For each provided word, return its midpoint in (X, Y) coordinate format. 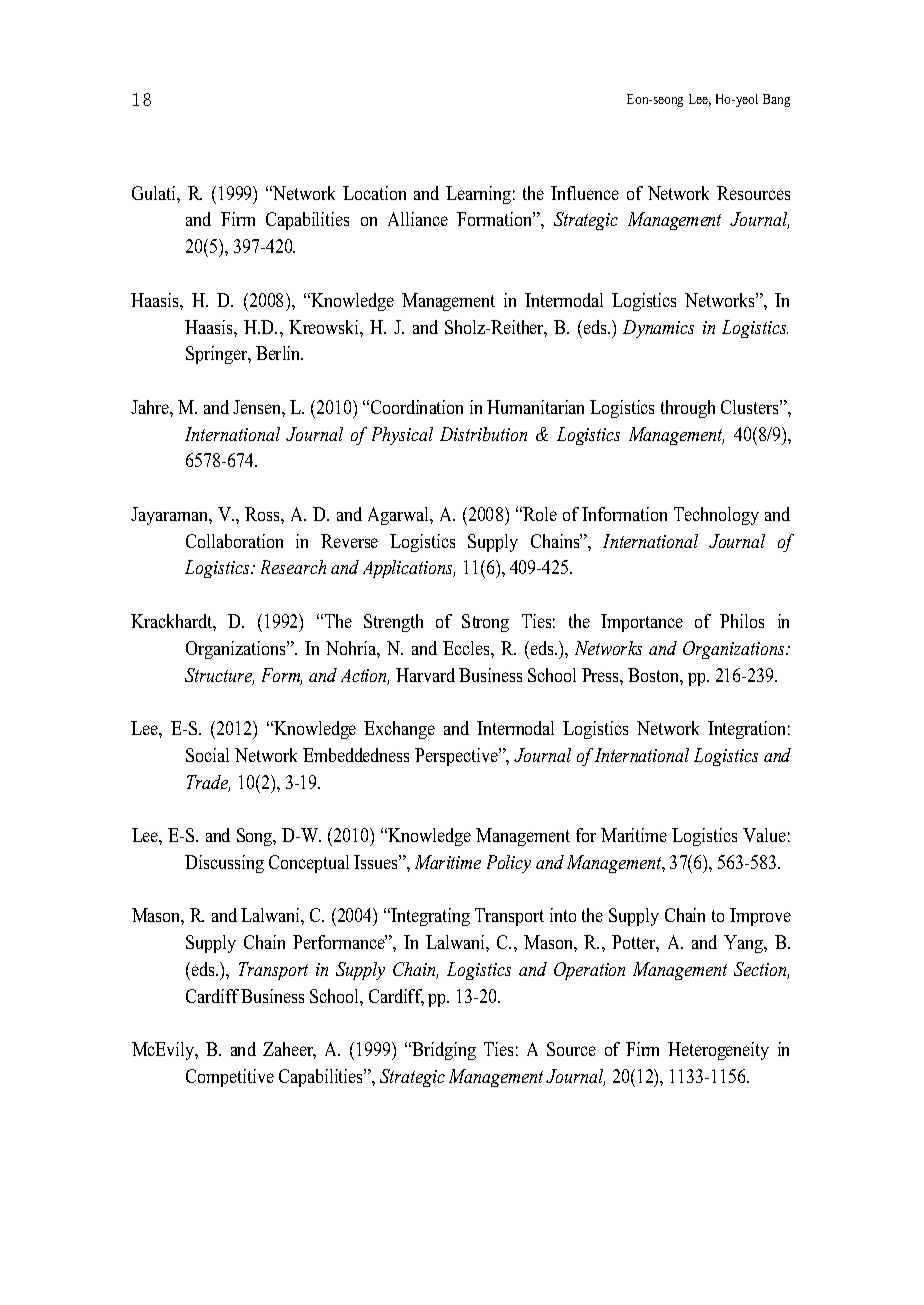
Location (374, 193)
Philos (742, 621)
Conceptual (309, 864)
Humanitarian (535, 407)
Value (764, 835)
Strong (485, 623)
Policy (509, 864)
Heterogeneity (718, 1051)
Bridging (443, 1051)
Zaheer (289, 1050)
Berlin (279, 353)
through (688, 409)
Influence (585, 193)
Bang (776, 100)
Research (293, 567)
